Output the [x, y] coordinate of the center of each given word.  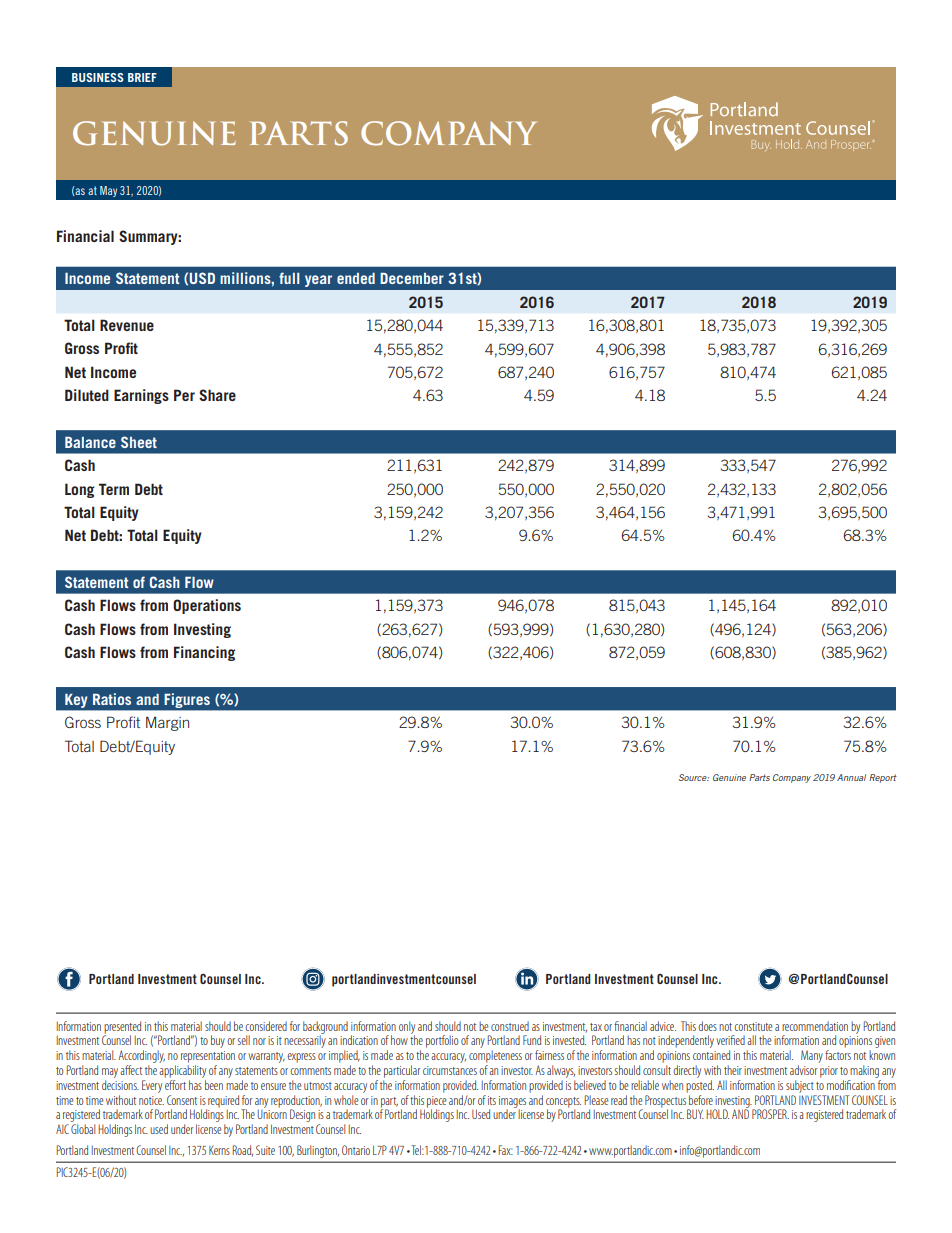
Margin [167, 723]
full [289, 278]
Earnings [141, 396]
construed [510, 1026]
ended [356, 278]
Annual [851, 777]
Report [883, 778]
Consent [182, 1100]
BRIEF [142, 77]
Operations [207, 606]
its [492, 1100]
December [412, 278]
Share [217, 395]
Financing [204, 653]
